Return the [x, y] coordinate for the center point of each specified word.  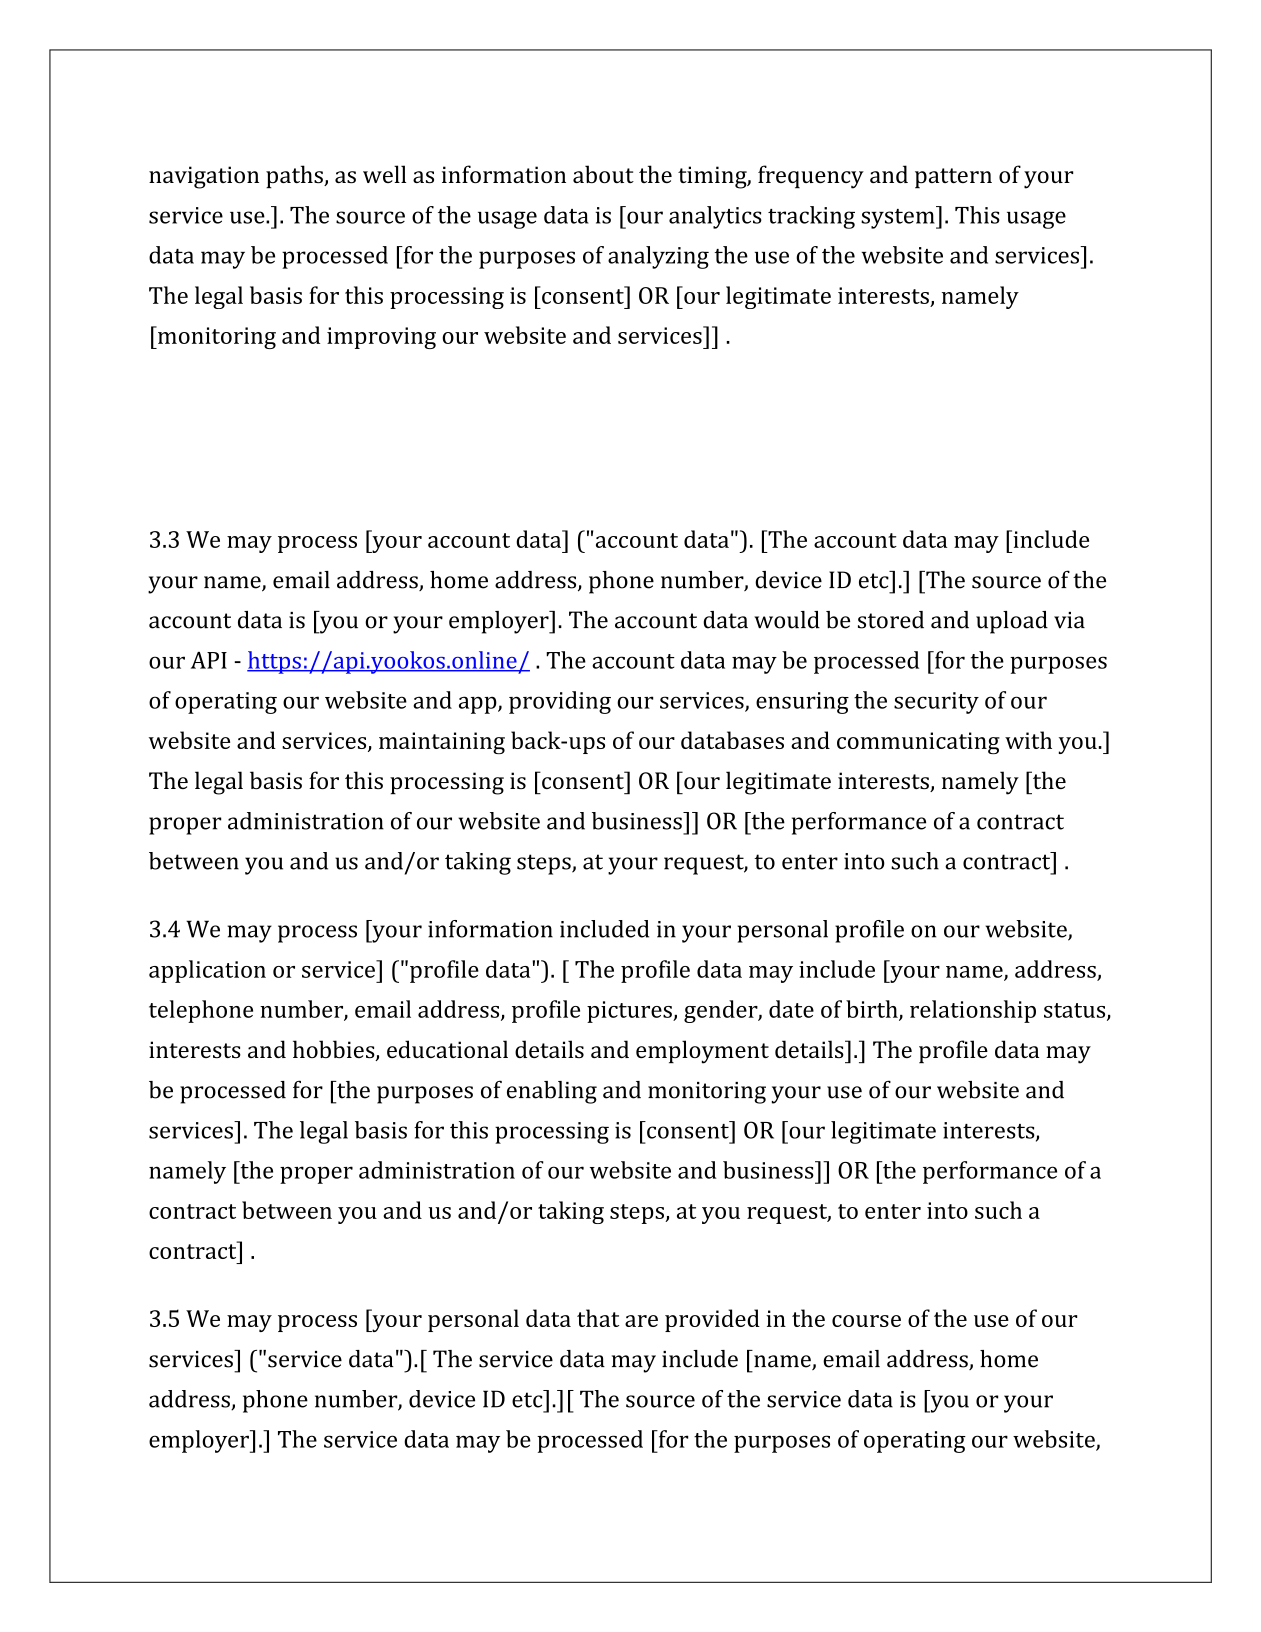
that [598, 1318]
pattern [953, 178]
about [603, 174]
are [641, 1321]
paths [295, 177]
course [866, 1321]
